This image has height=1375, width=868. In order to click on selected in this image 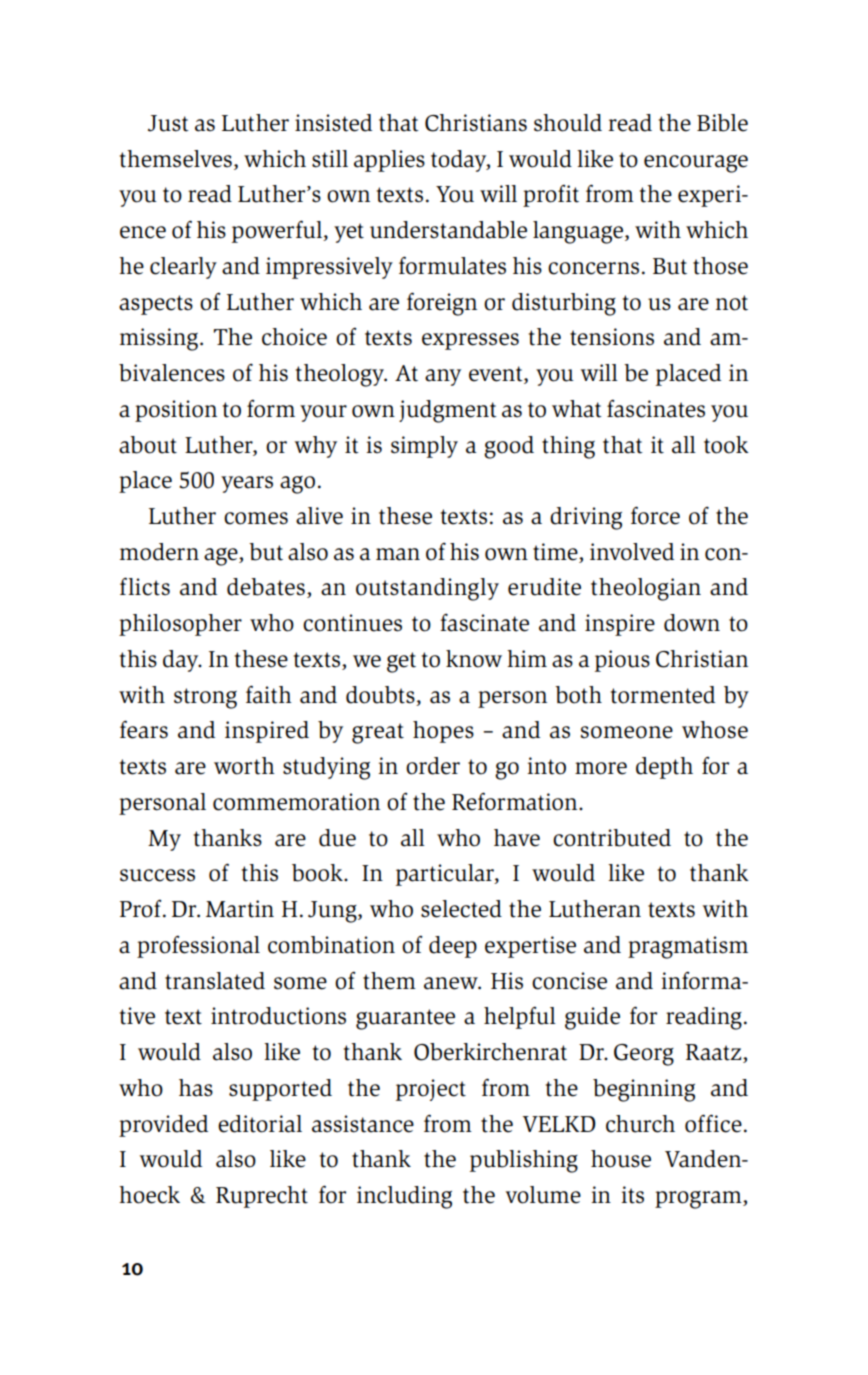, I will do `click(461, 909)`.
